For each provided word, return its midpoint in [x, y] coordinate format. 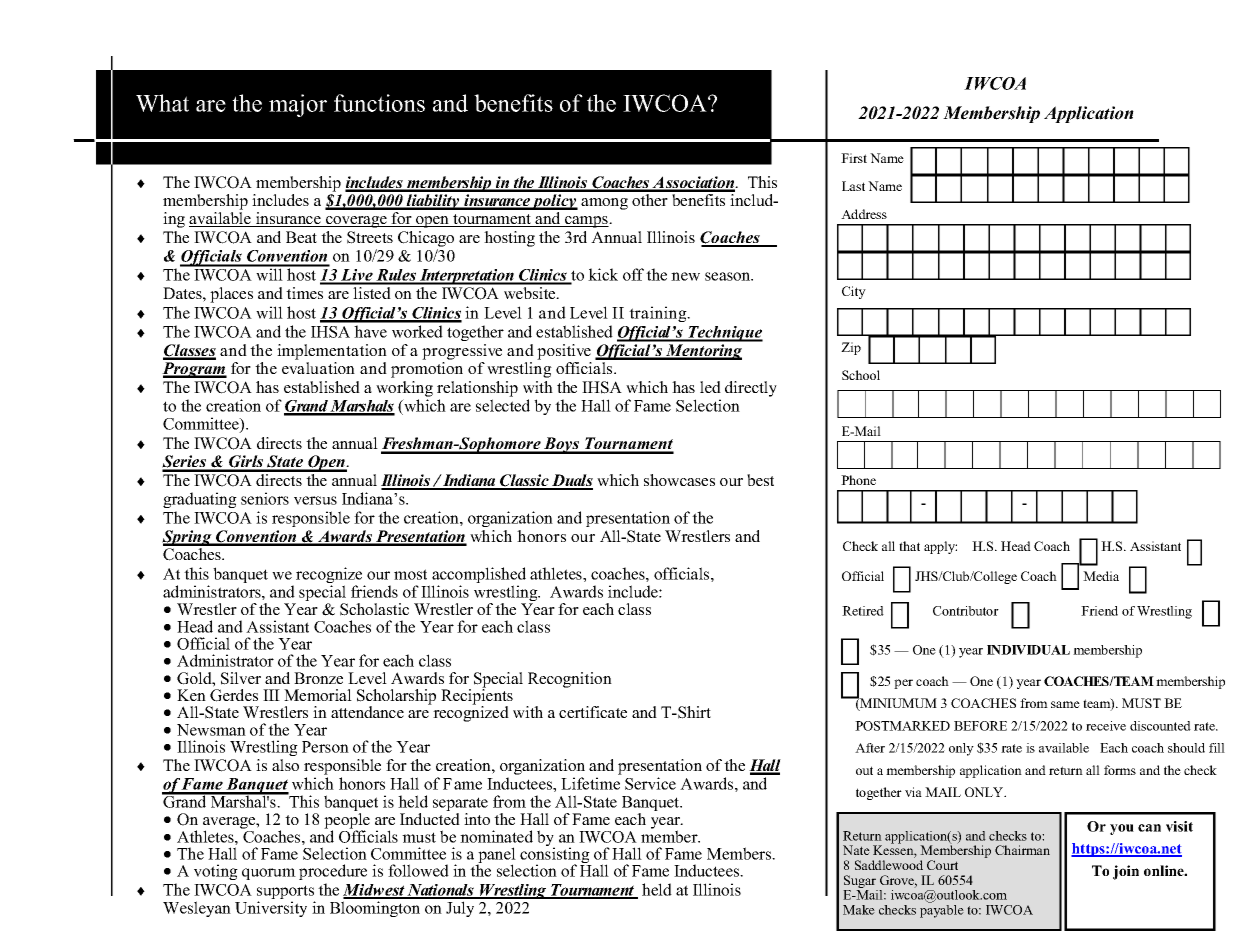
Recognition [570, 680]
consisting [556, 855]
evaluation [318, 368]
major [298, 105]
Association [694, 183]
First [854, 158]
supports [286, 893]
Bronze [318, 678]
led [710, 387]
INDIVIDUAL [1028, 650]
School [861, 375]
